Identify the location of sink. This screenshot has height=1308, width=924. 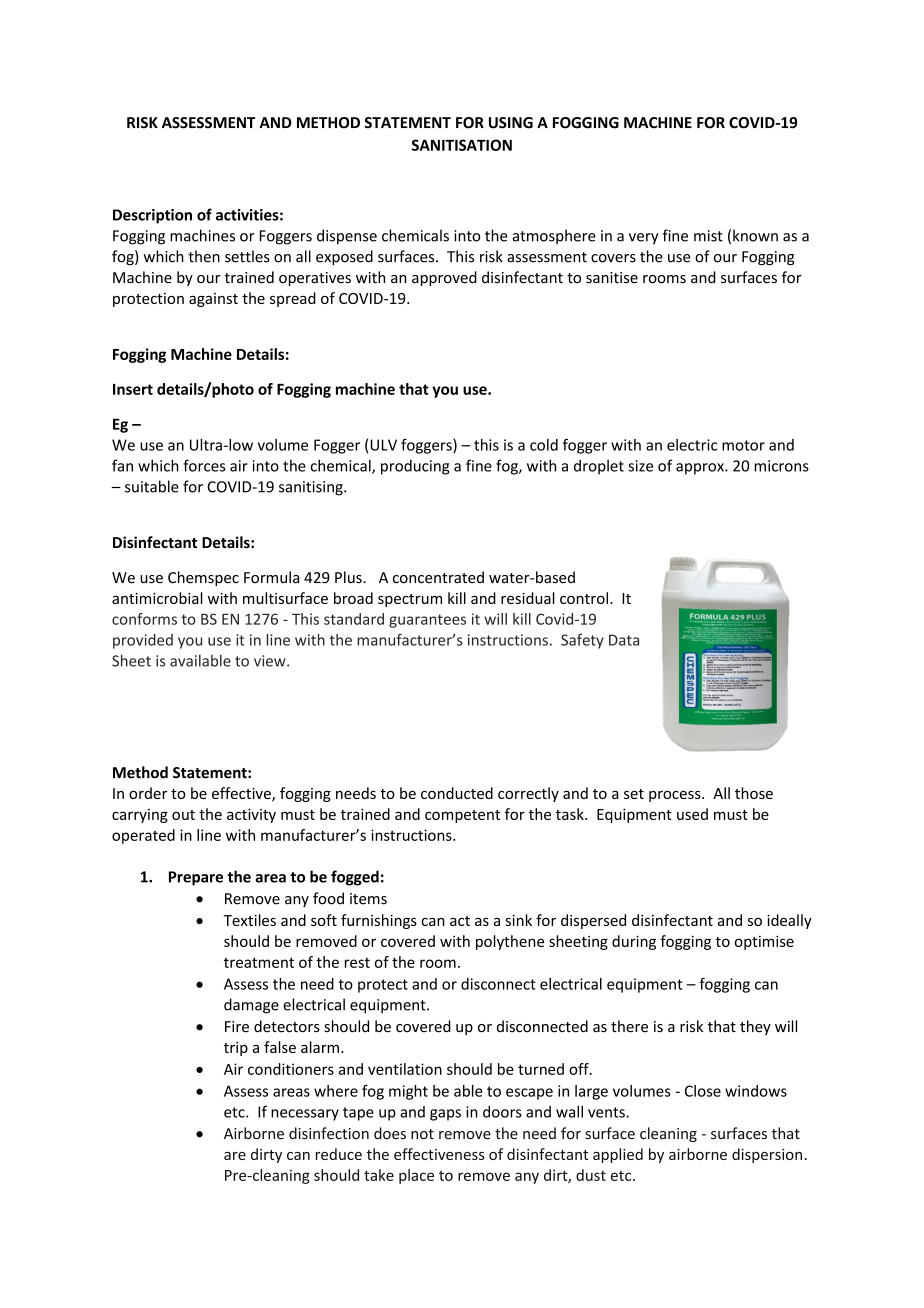
(518, 920).
